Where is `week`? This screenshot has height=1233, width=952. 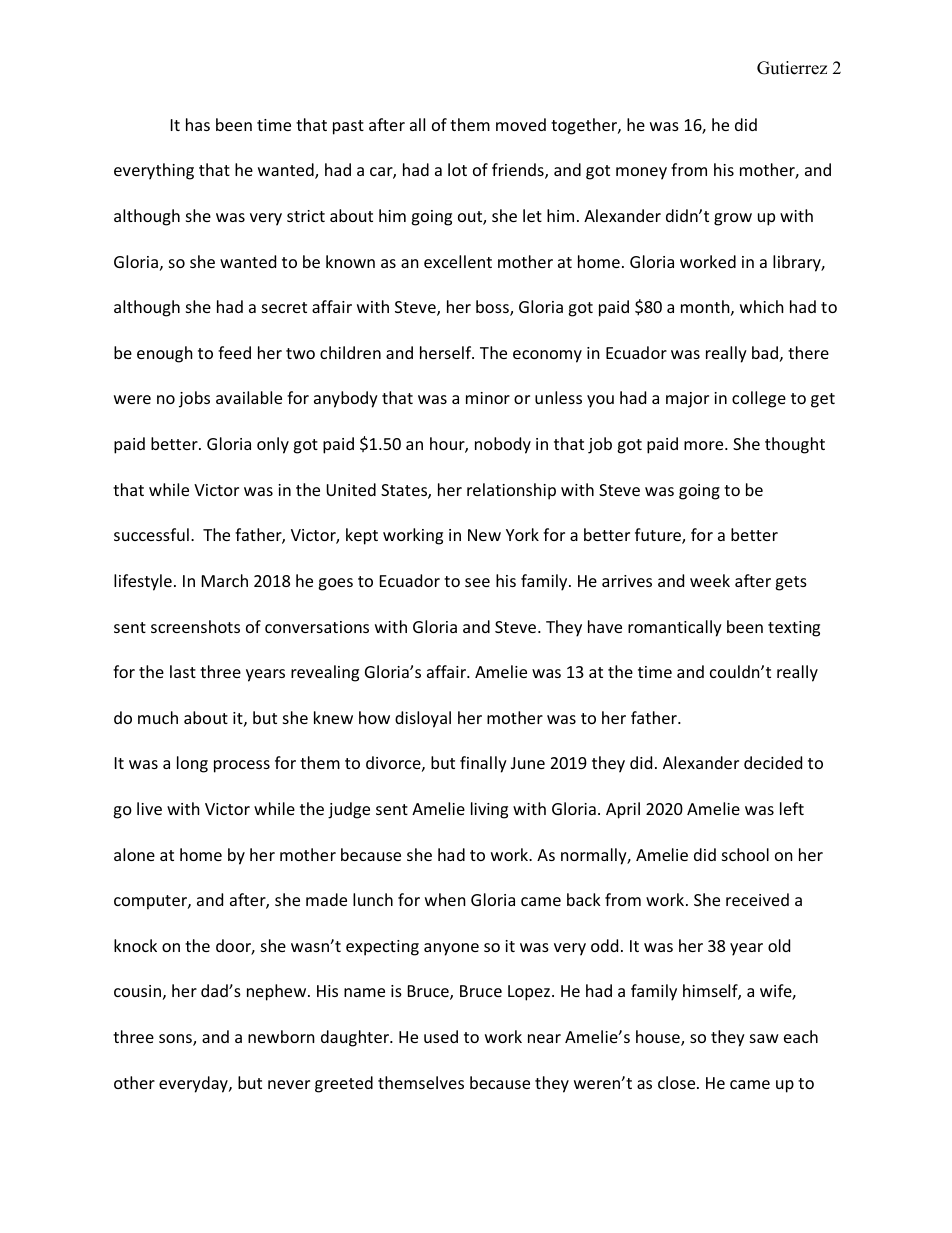
week is located at coordinates (710, 580).
